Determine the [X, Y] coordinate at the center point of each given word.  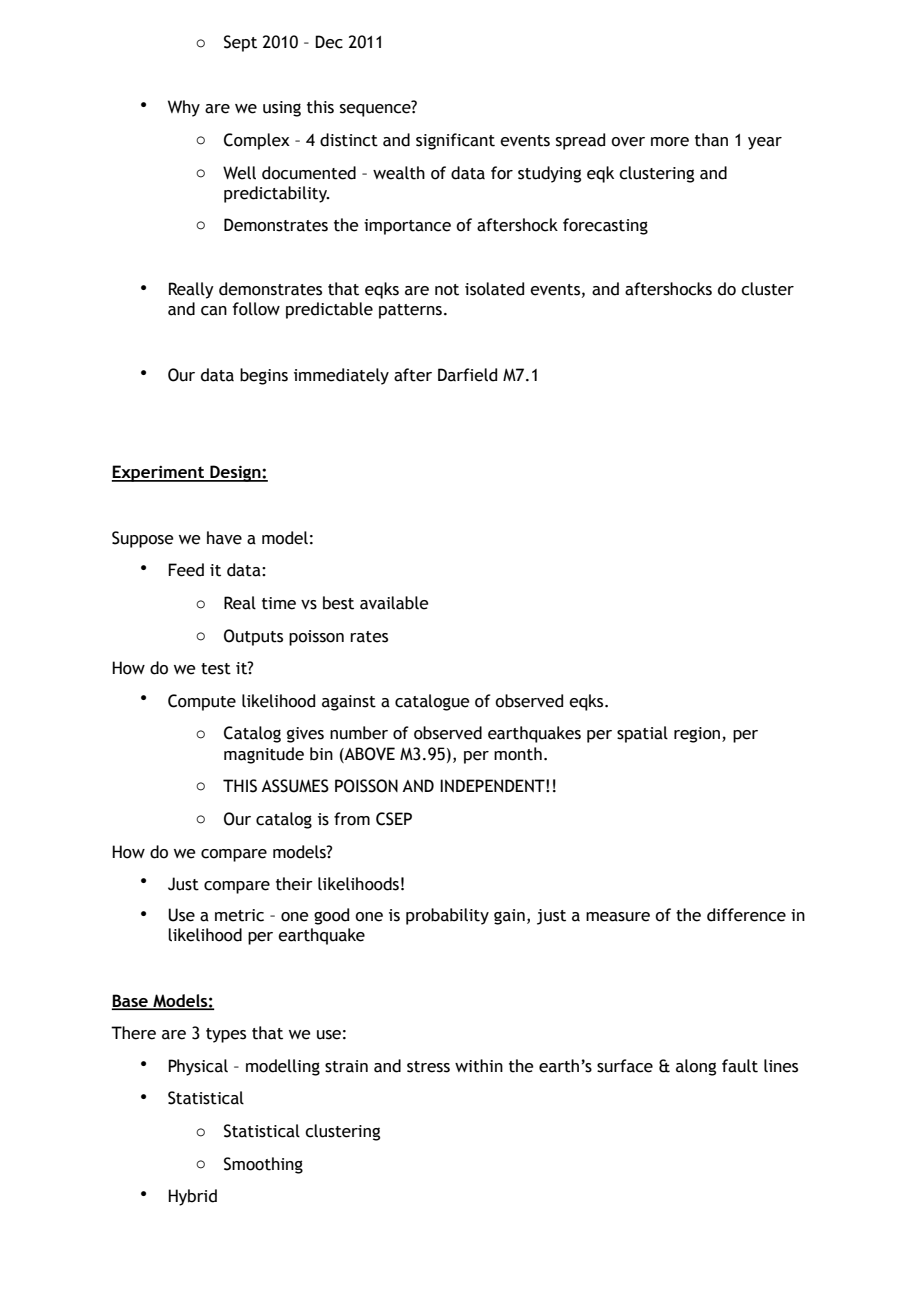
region [698, 735]
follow [256, 309]
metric [239, 915]
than [711, 140]
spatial [642, 734]
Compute [202, 702]
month [518, 754]
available [394, 603]
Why [184, 108]
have [224, 538]
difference [746, 915]
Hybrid [192, 1197]
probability [447, 916]
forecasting [605, 226]
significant [455, 141]
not [447, 290]
